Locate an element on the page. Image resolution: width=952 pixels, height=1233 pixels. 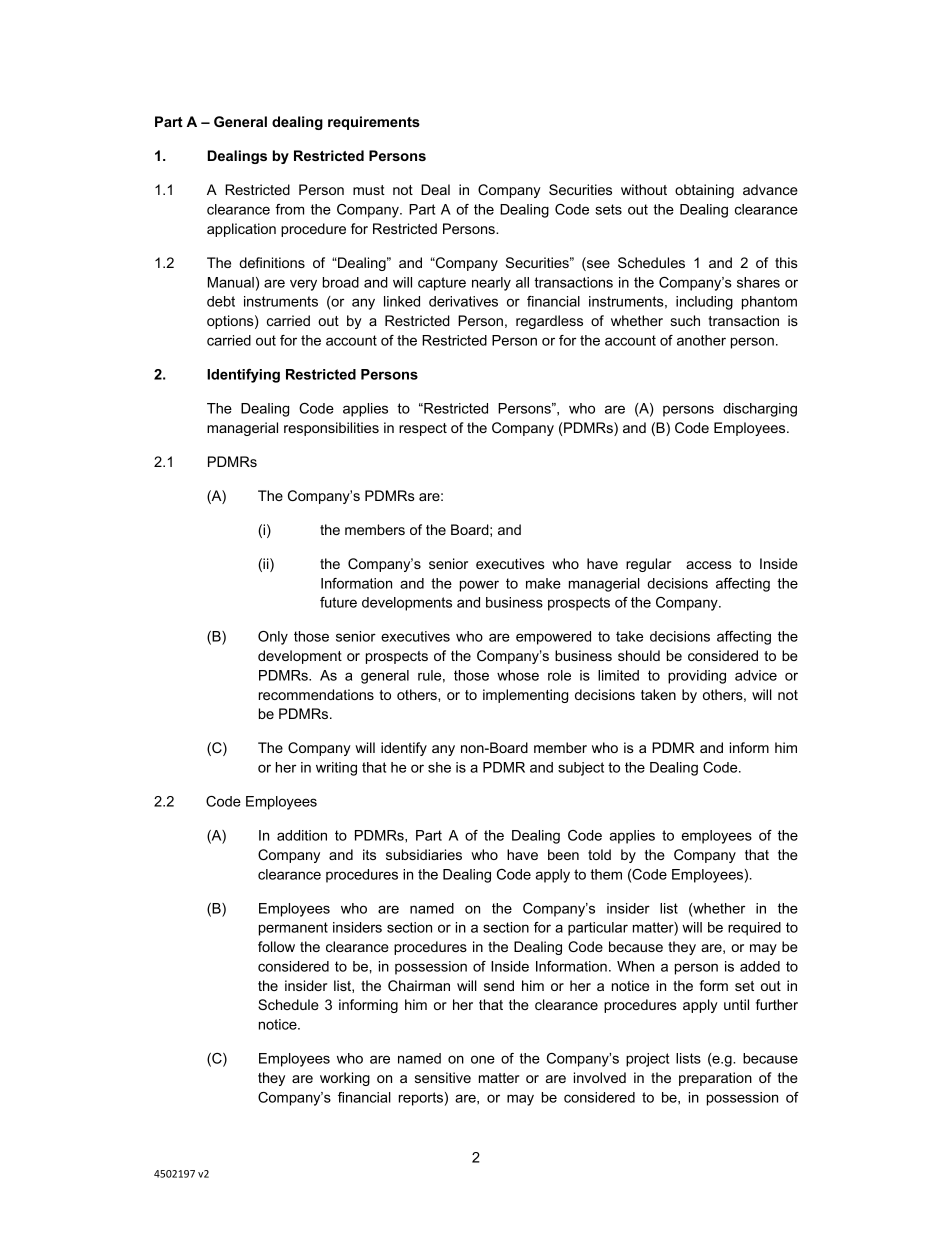
obtaining is located at coordinates (704, 191).
